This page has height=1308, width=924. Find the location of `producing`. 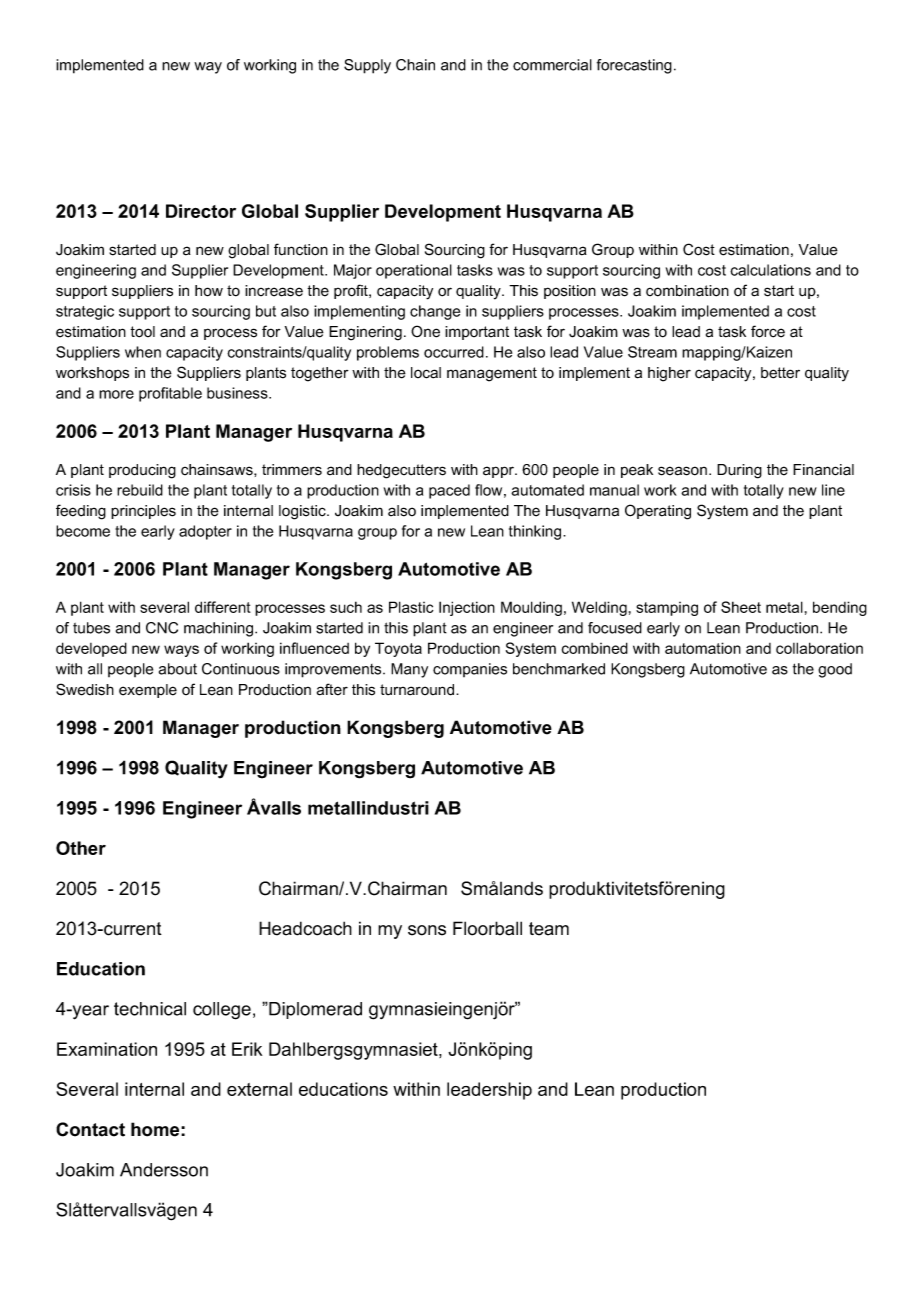

producing is located at coordinates (142, 471).
